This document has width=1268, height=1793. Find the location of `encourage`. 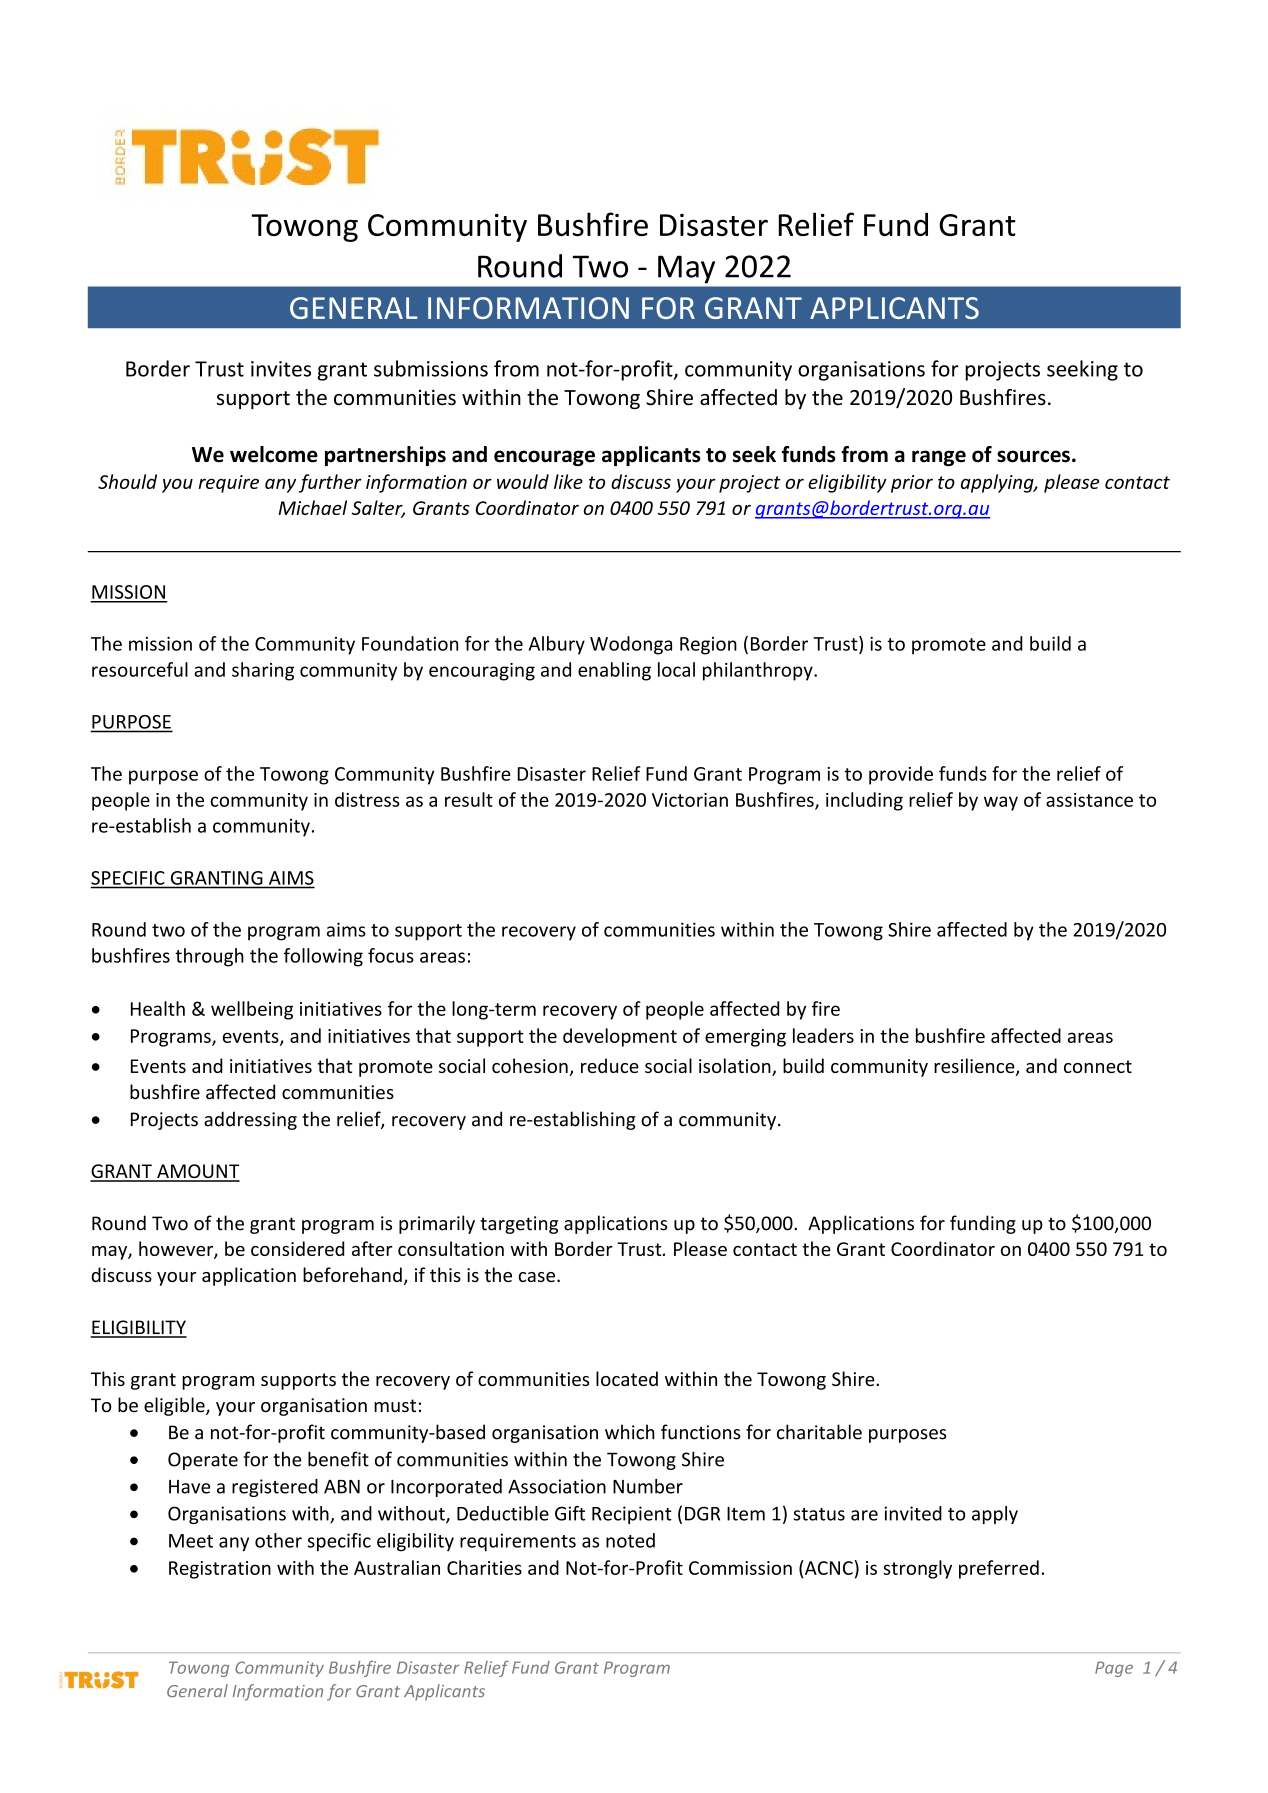

encourage is located at coordinates (544, 458).
